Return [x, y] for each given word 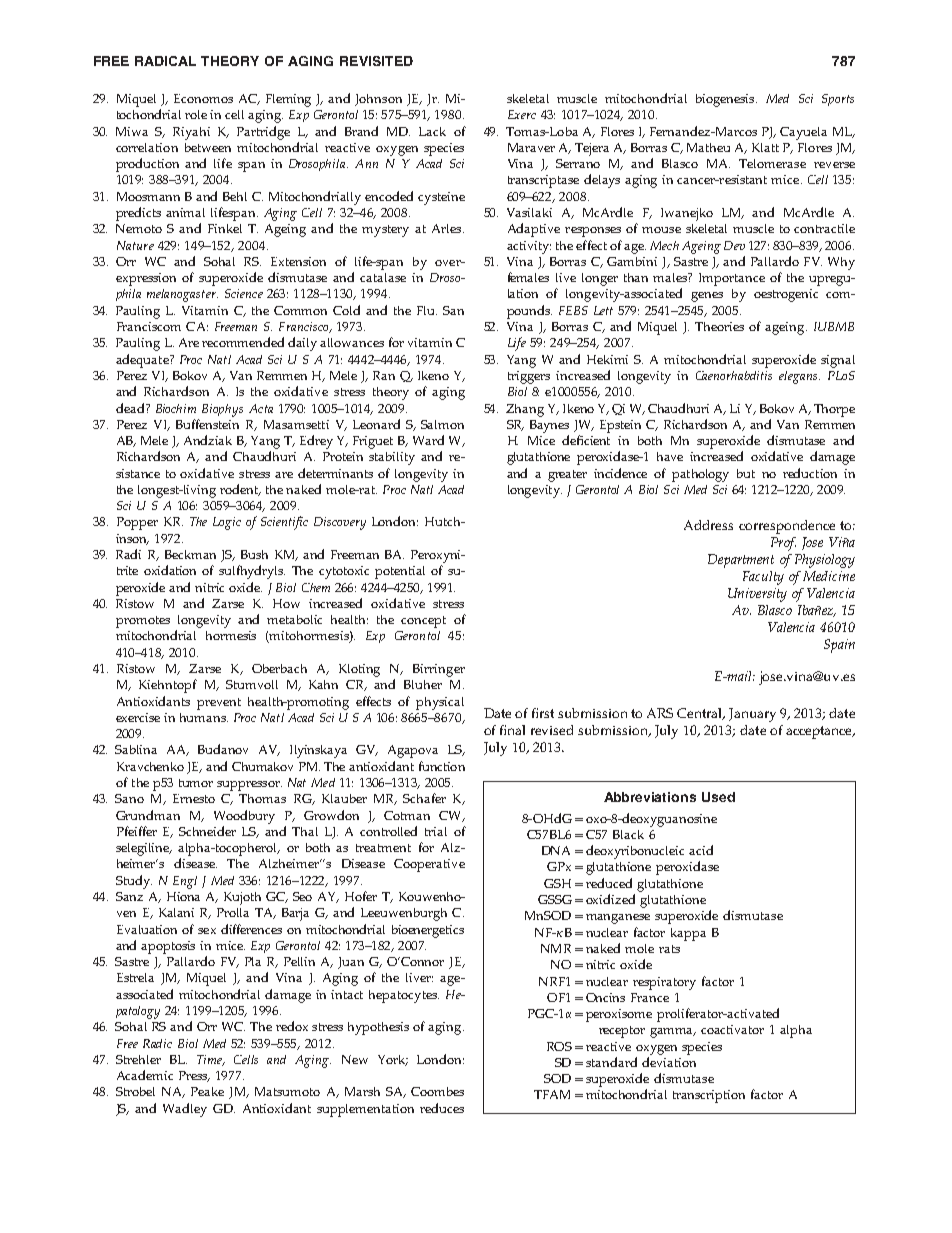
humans [204, 717]
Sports [838, 100]
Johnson [378, 100]
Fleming [288, 100]
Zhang [525, 410]
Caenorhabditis [734, 375]
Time [211, 1060]
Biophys [222, 410]
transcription [709, 1096]
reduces [442, 1108]
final [512, 730]
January [752, 715]
